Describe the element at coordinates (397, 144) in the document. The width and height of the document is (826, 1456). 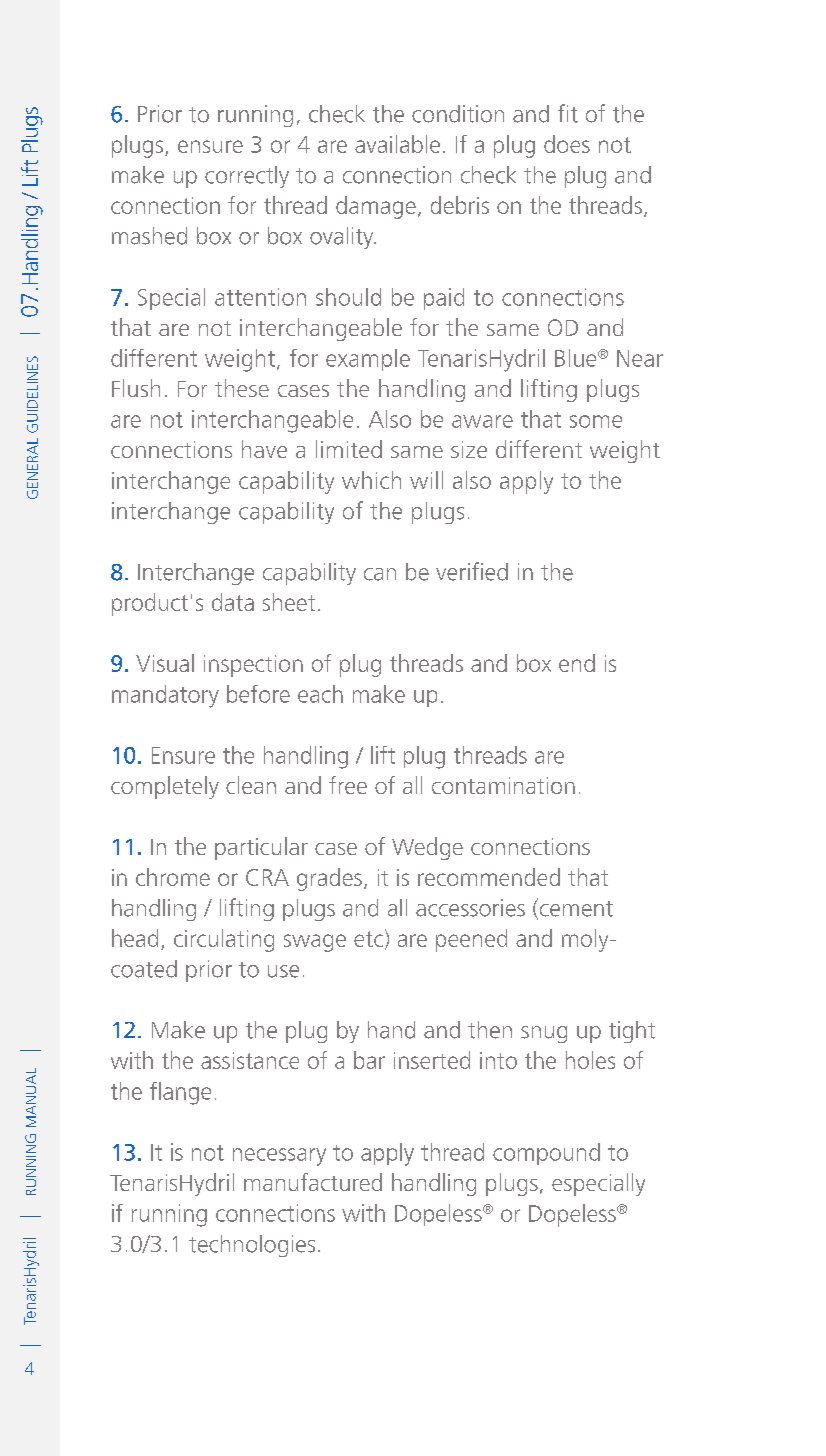
I see `available` at that location.
